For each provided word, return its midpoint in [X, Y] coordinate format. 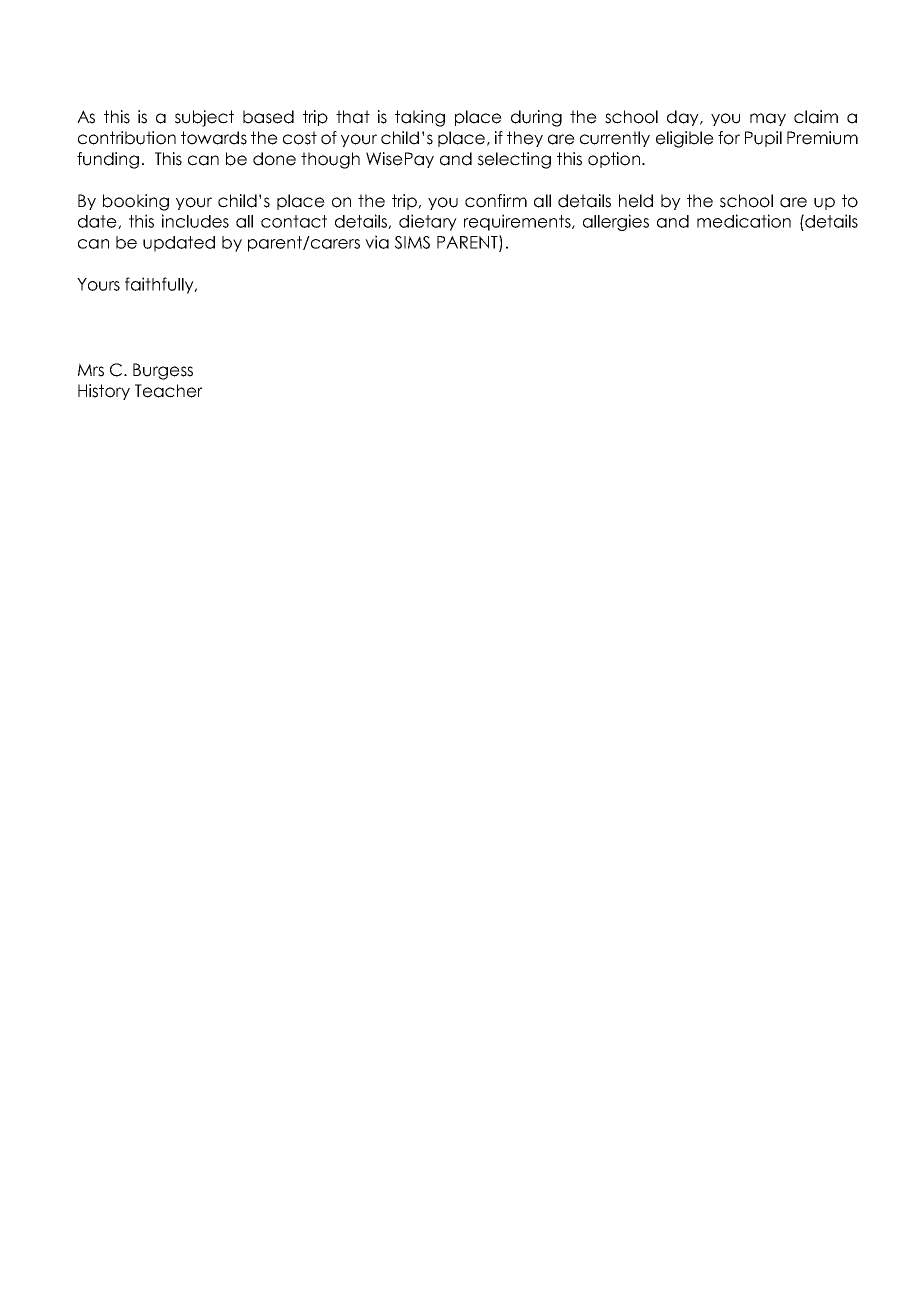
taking [420, 118]
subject [204, 118]
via [377, 242]
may [768, 119]
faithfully [160, 285]
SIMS [412, 242]
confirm [496, 201]
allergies [616, 222]
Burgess [163, 371]
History [104, 392]
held [636, 201]
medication [744, 221]
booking [136, 202]
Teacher [169, 391]
